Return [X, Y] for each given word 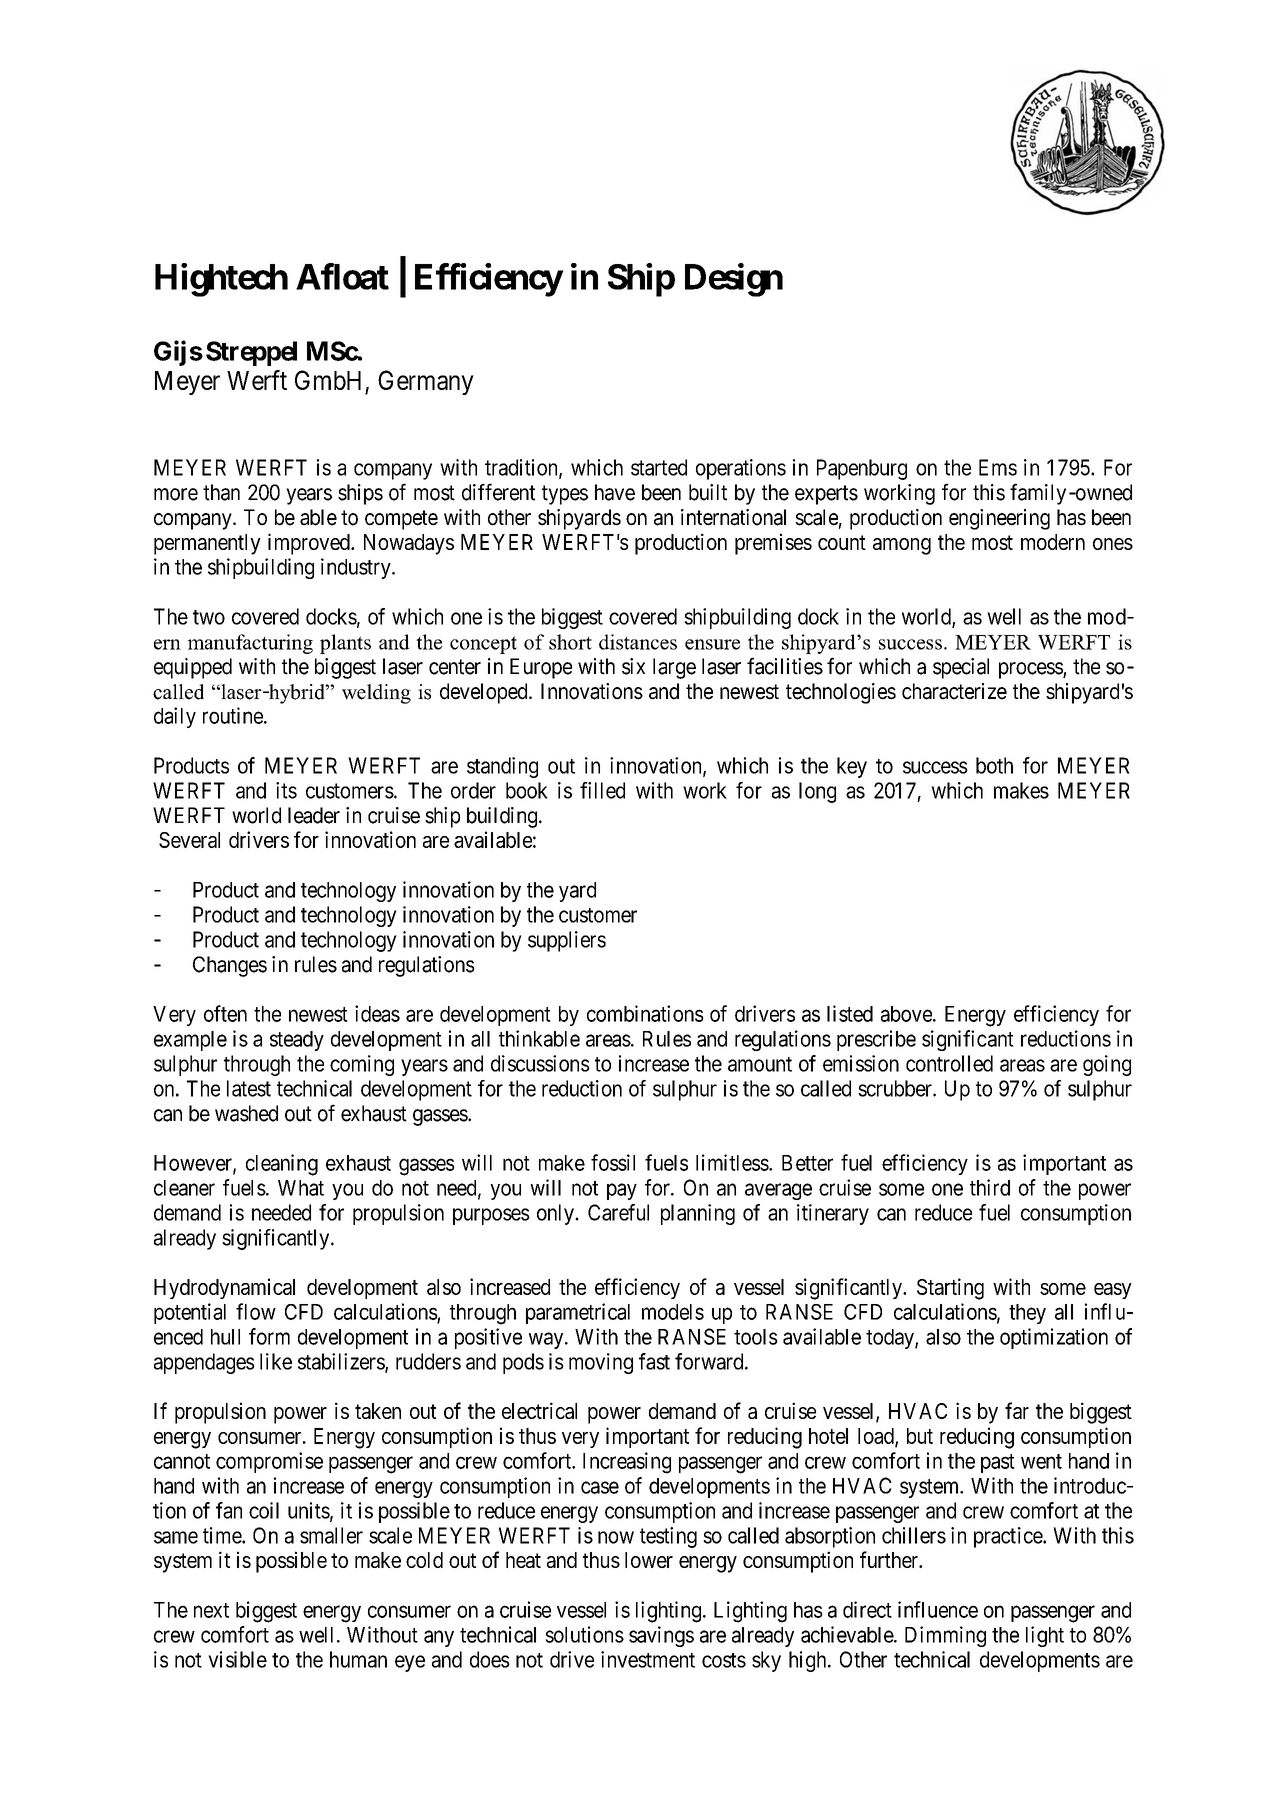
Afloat [342, 276]
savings [661, 1636]
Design [734, 280]
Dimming [945, 1636]
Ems [998, 467]
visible [237, 1659]
